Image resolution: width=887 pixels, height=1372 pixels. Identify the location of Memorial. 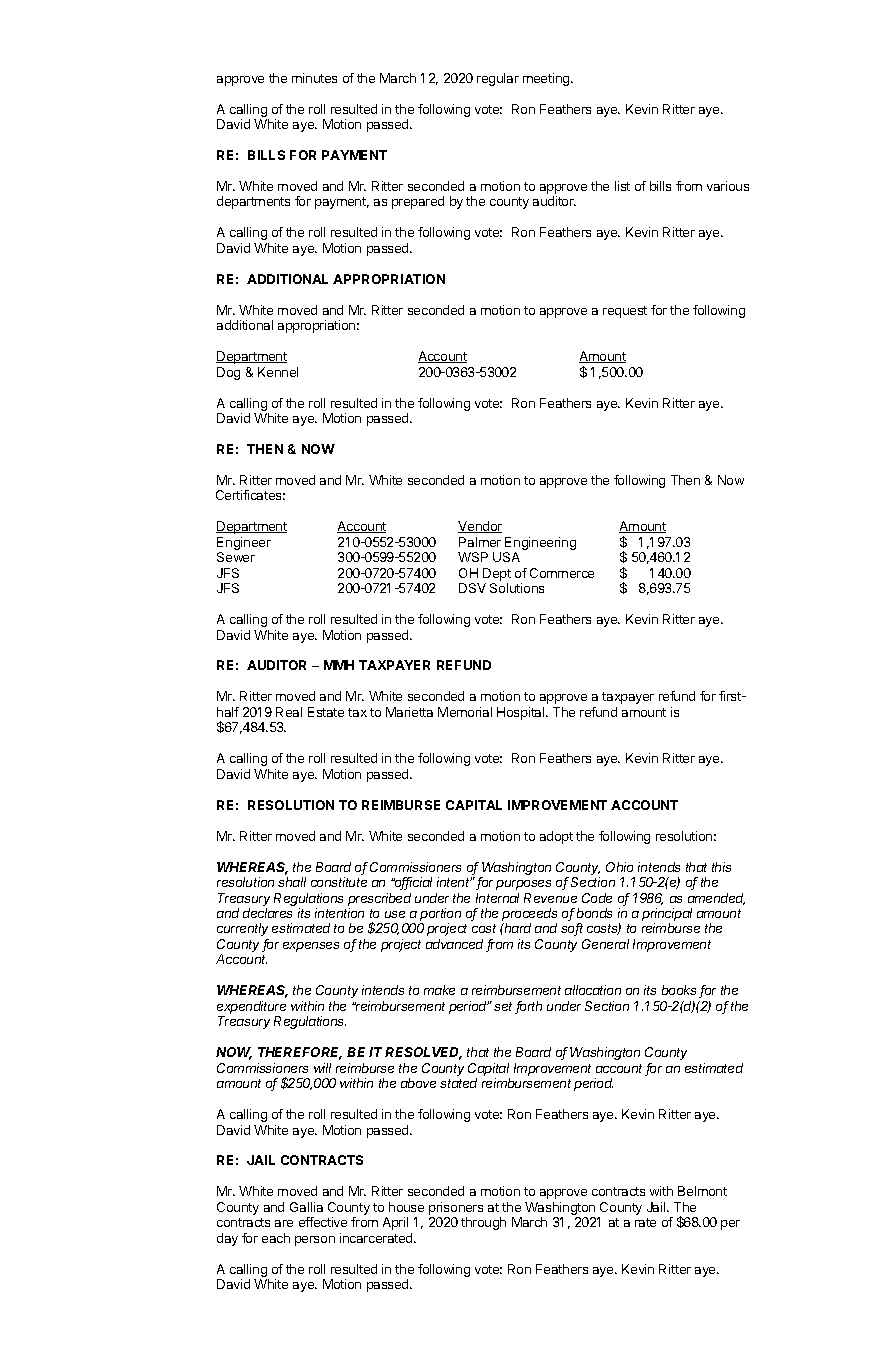
(465, 712).
